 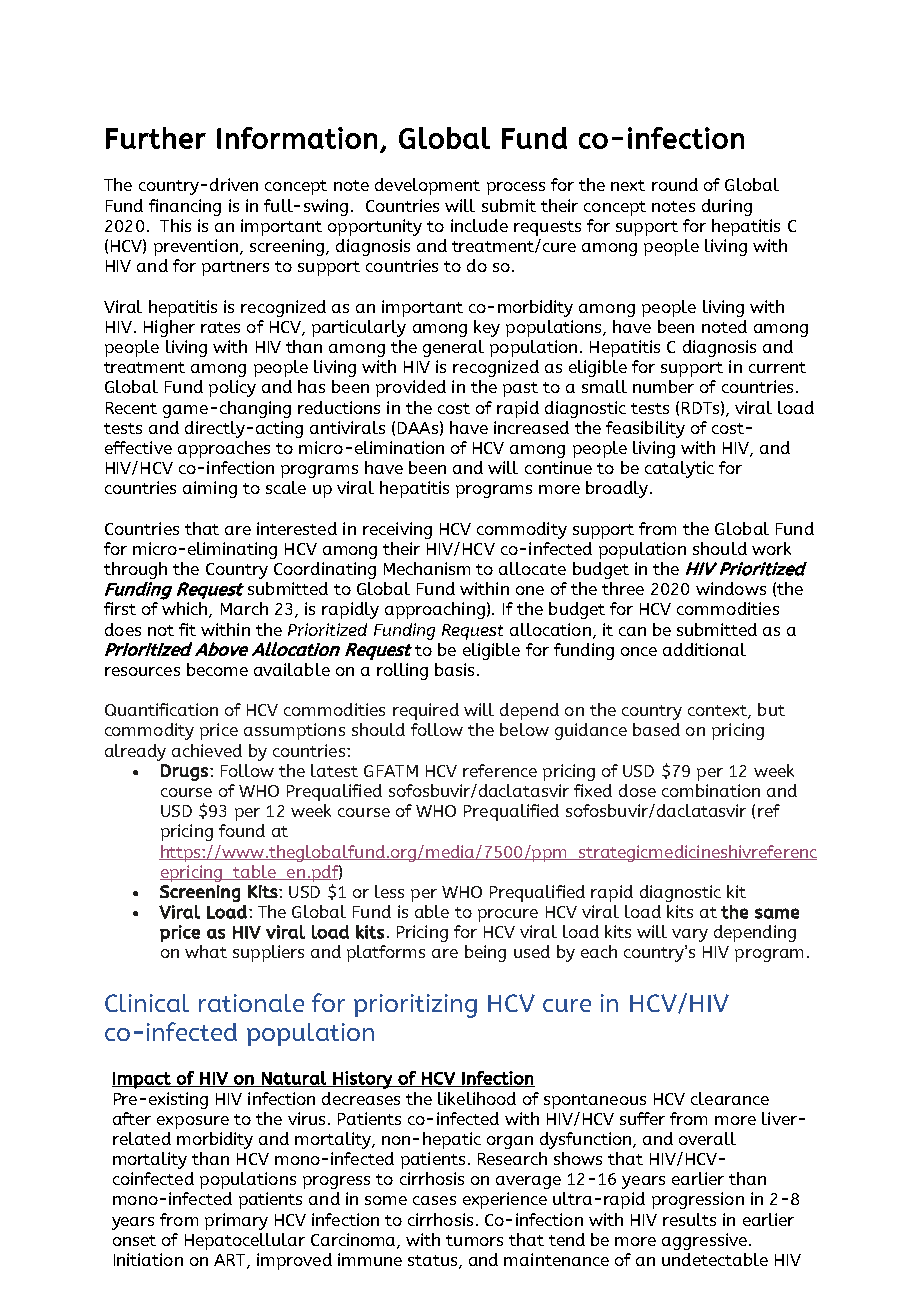 I want to click on aiming, so click(x=210, y=489).
